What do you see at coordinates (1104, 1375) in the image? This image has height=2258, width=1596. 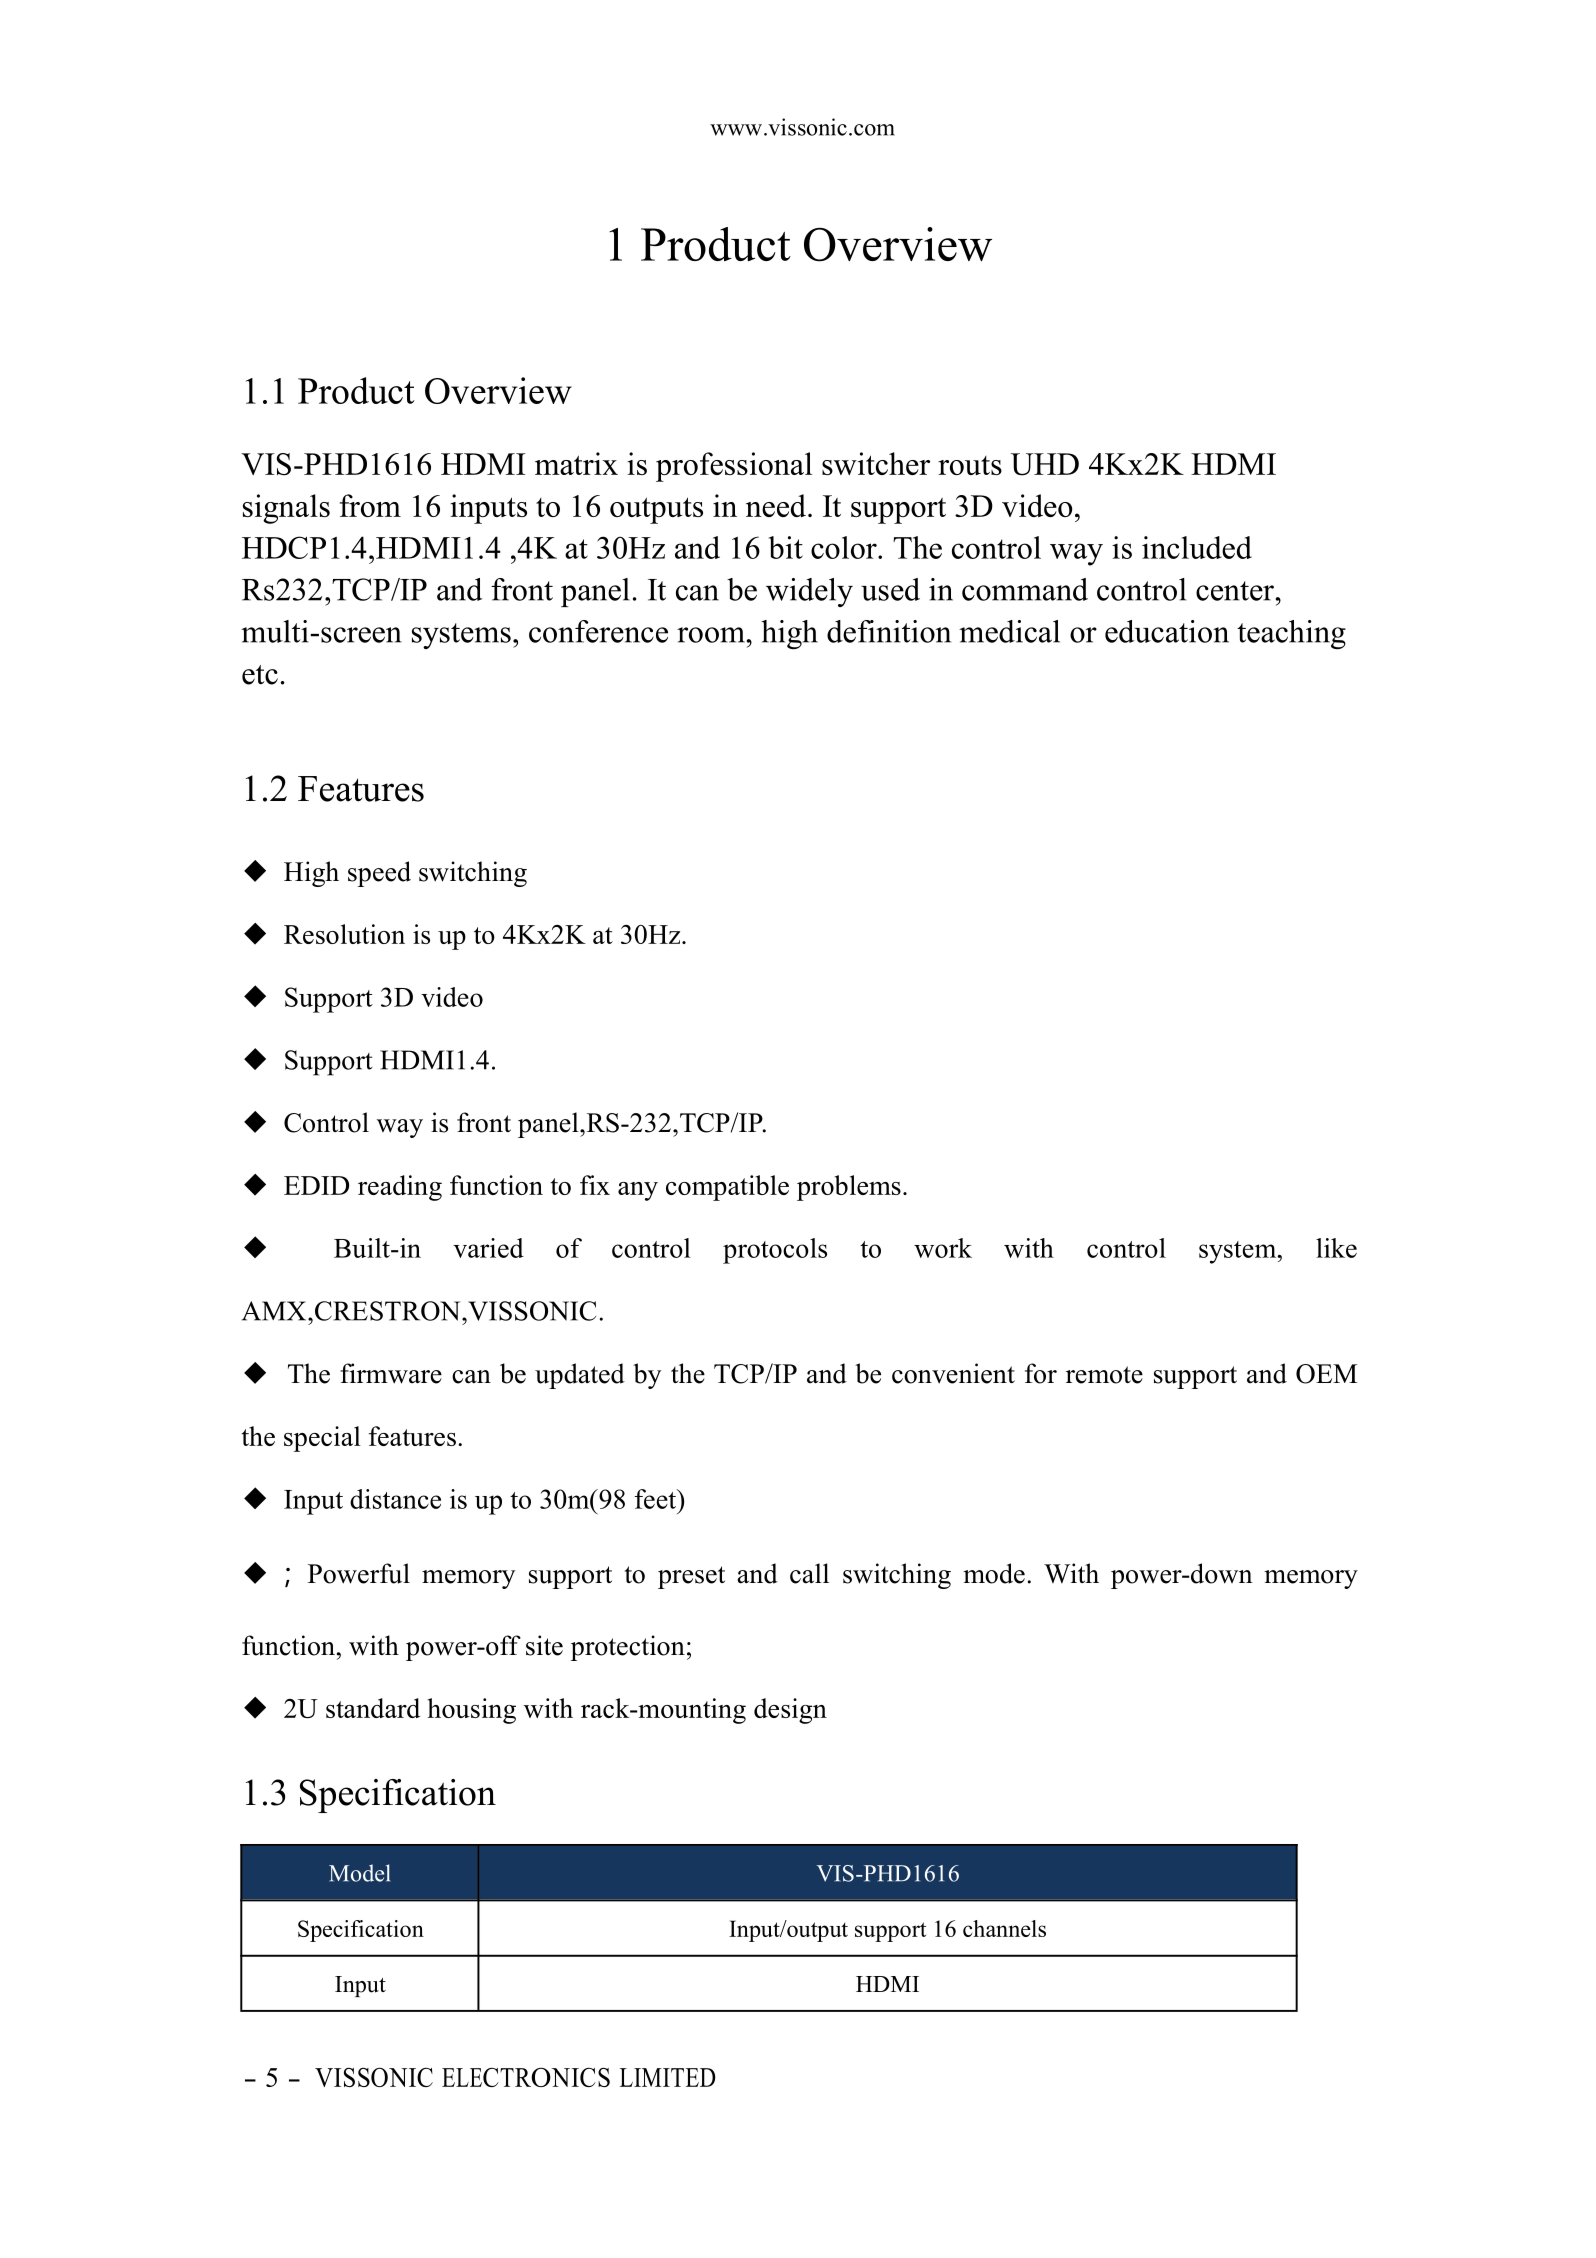 I see `remote` at bounding box center [1104, 1375].
